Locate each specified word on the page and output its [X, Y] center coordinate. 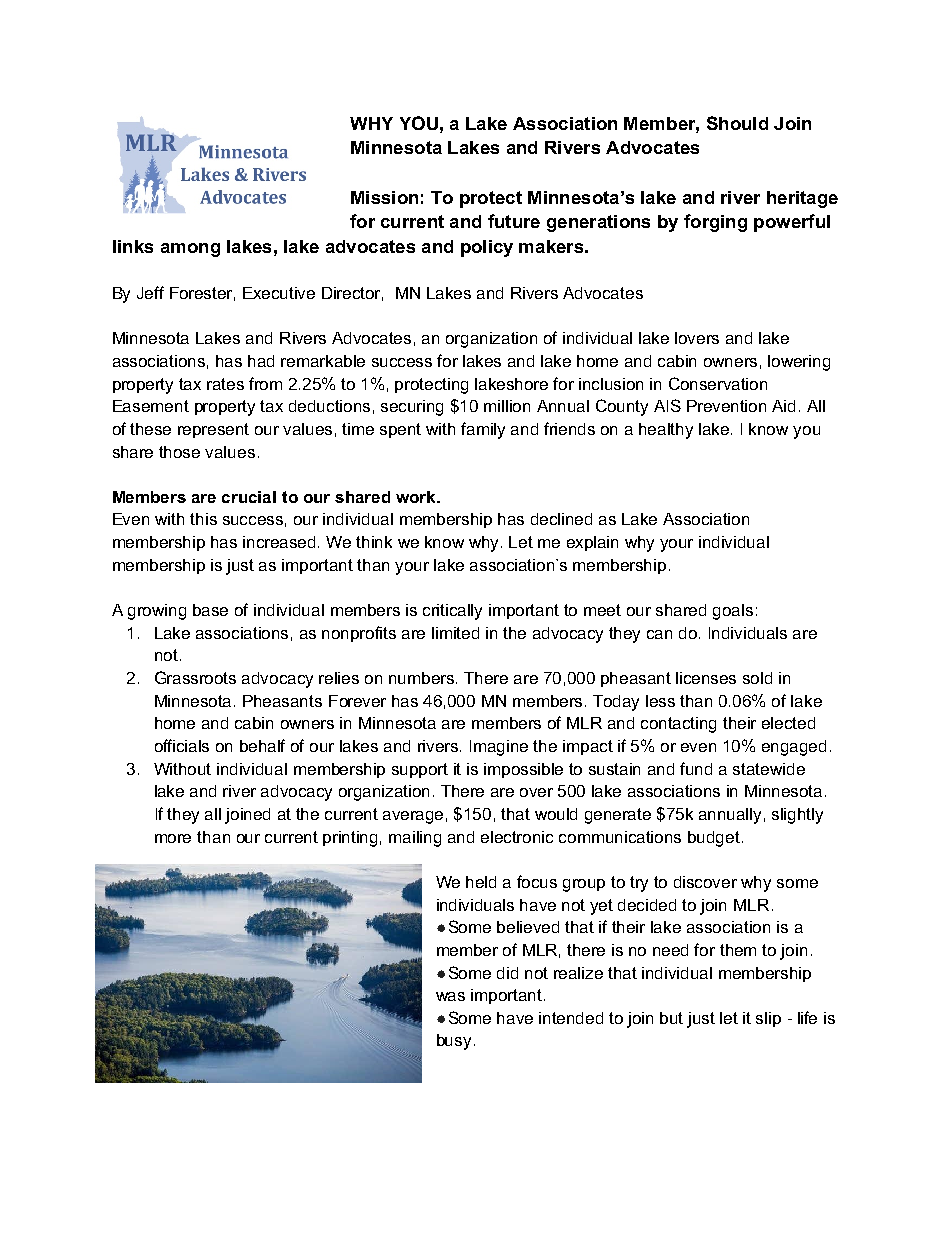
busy [454, 1042]
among [190, 250]
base [210, 610]
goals [733, 612]
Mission [384, 197]
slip [768, 1019]
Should [737, 123]
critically [452, 612]
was [450, 996]
